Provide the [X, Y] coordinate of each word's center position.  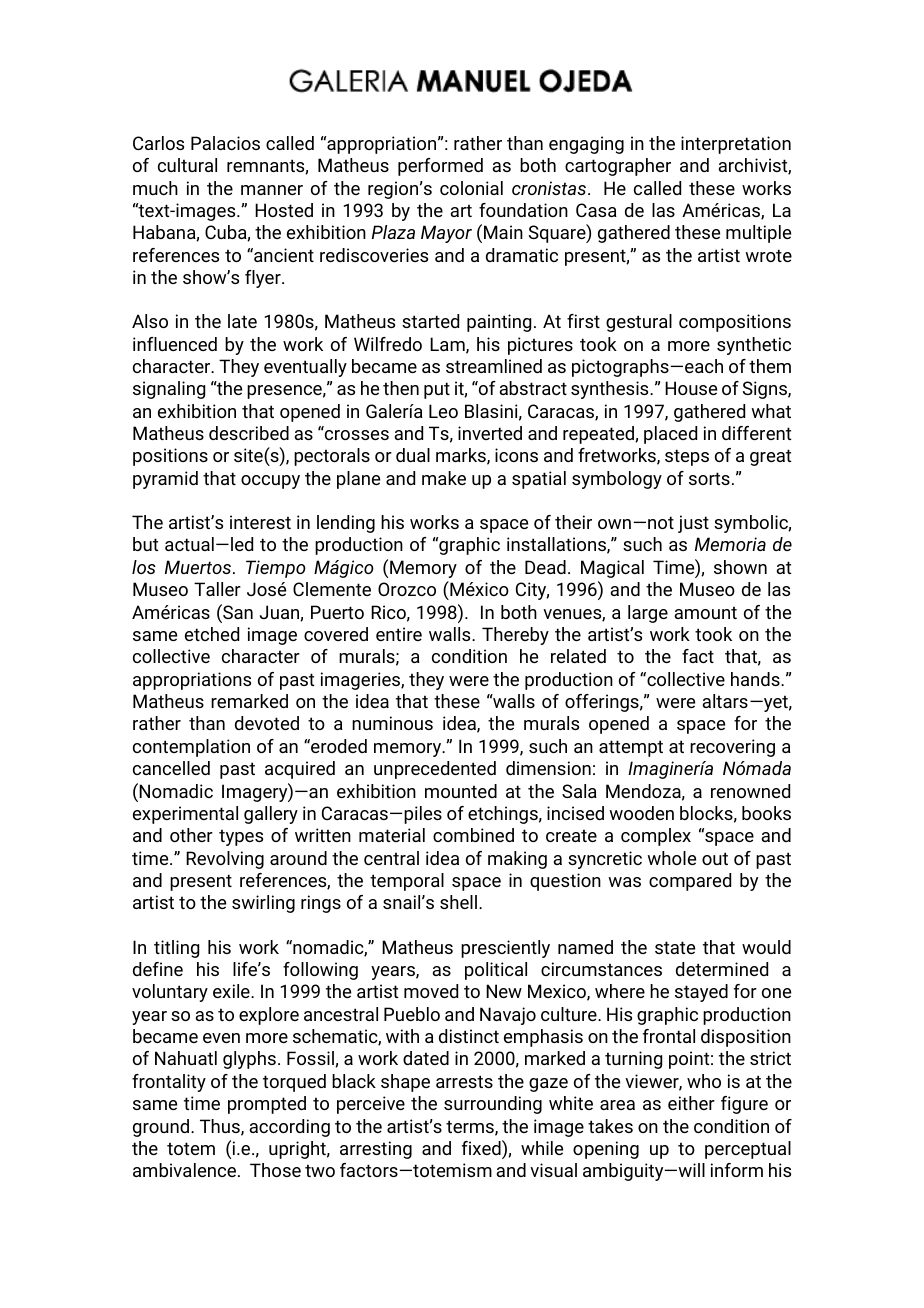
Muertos [199, 567]
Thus [221, 1127]
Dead [545, 567]
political [496, 971]
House [691, 388]
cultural [187, 165]
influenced [175, 344]
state [675, 947]
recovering [732, 748]
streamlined [494, 366]
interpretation [736, 145]
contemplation [191, 748]
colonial [471, 188]
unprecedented [435, 770]
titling [176, 949]
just [693, 524]
